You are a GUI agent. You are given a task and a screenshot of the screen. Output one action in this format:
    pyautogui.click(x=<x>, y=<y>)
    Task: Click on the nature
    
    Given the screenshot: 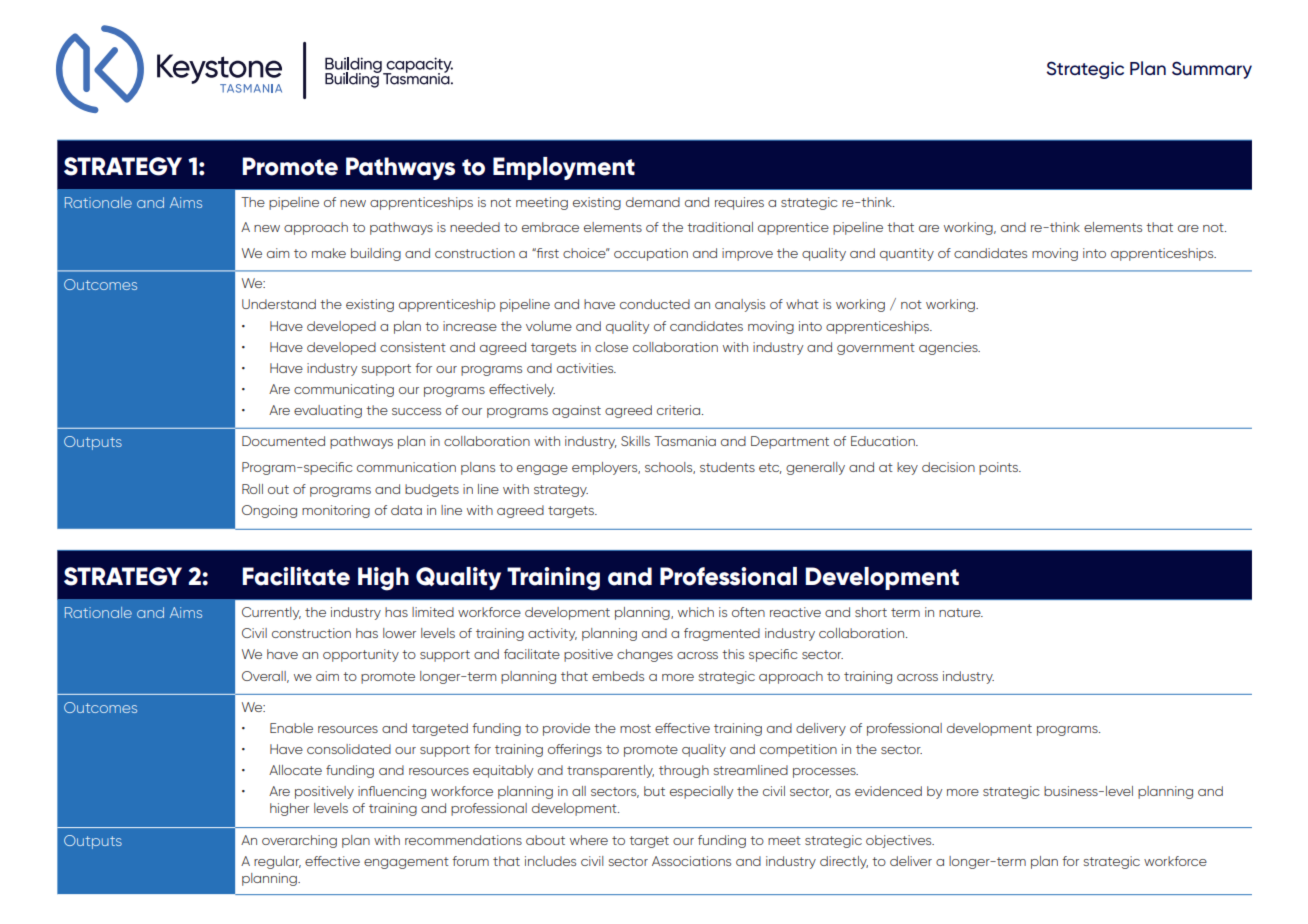 What is the action you would take?
    pyautogui.click(x=961, y=612)
